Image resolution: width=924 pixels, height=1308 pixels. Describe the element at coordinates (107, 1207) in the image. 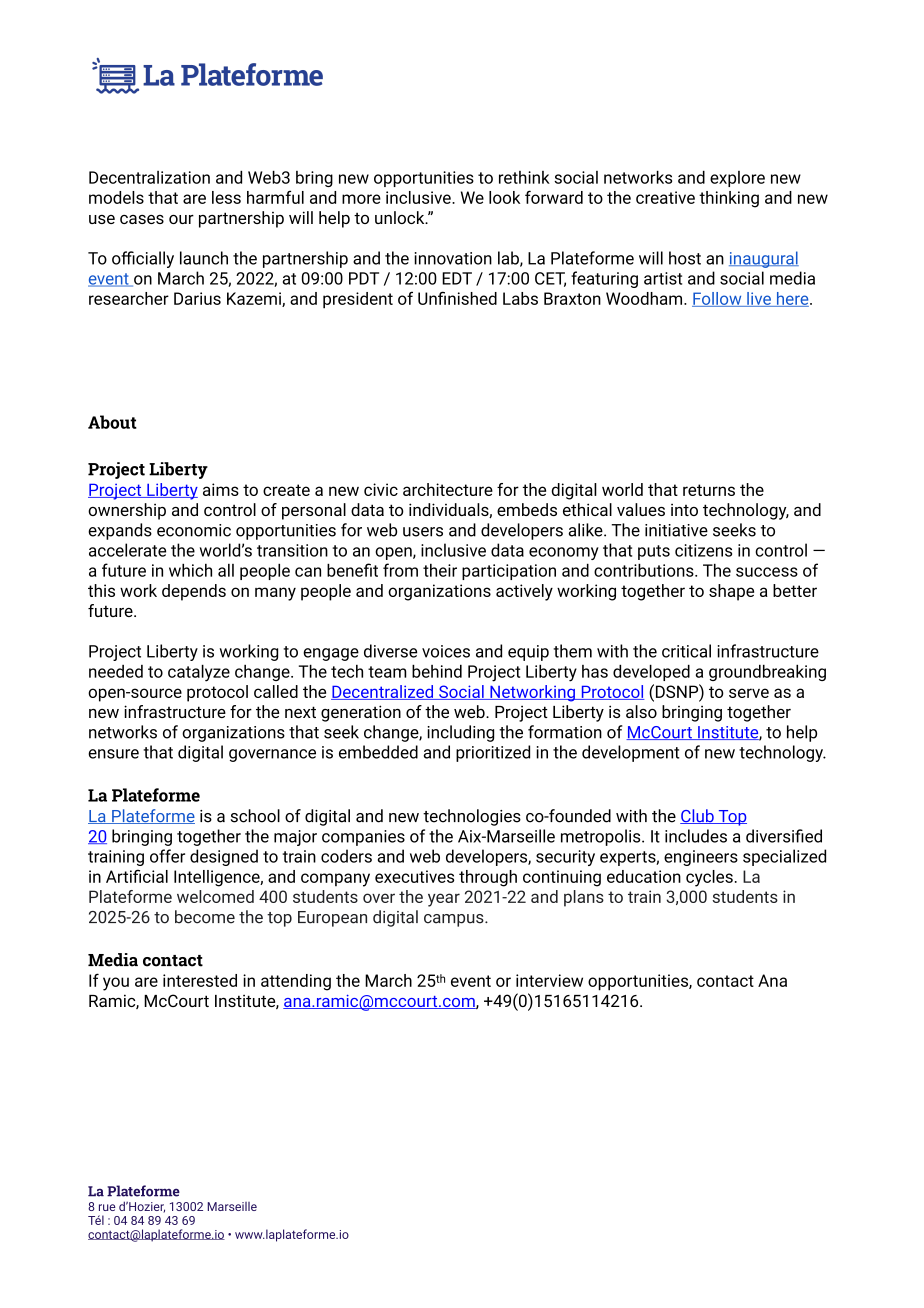

I see `rue` at that location.
